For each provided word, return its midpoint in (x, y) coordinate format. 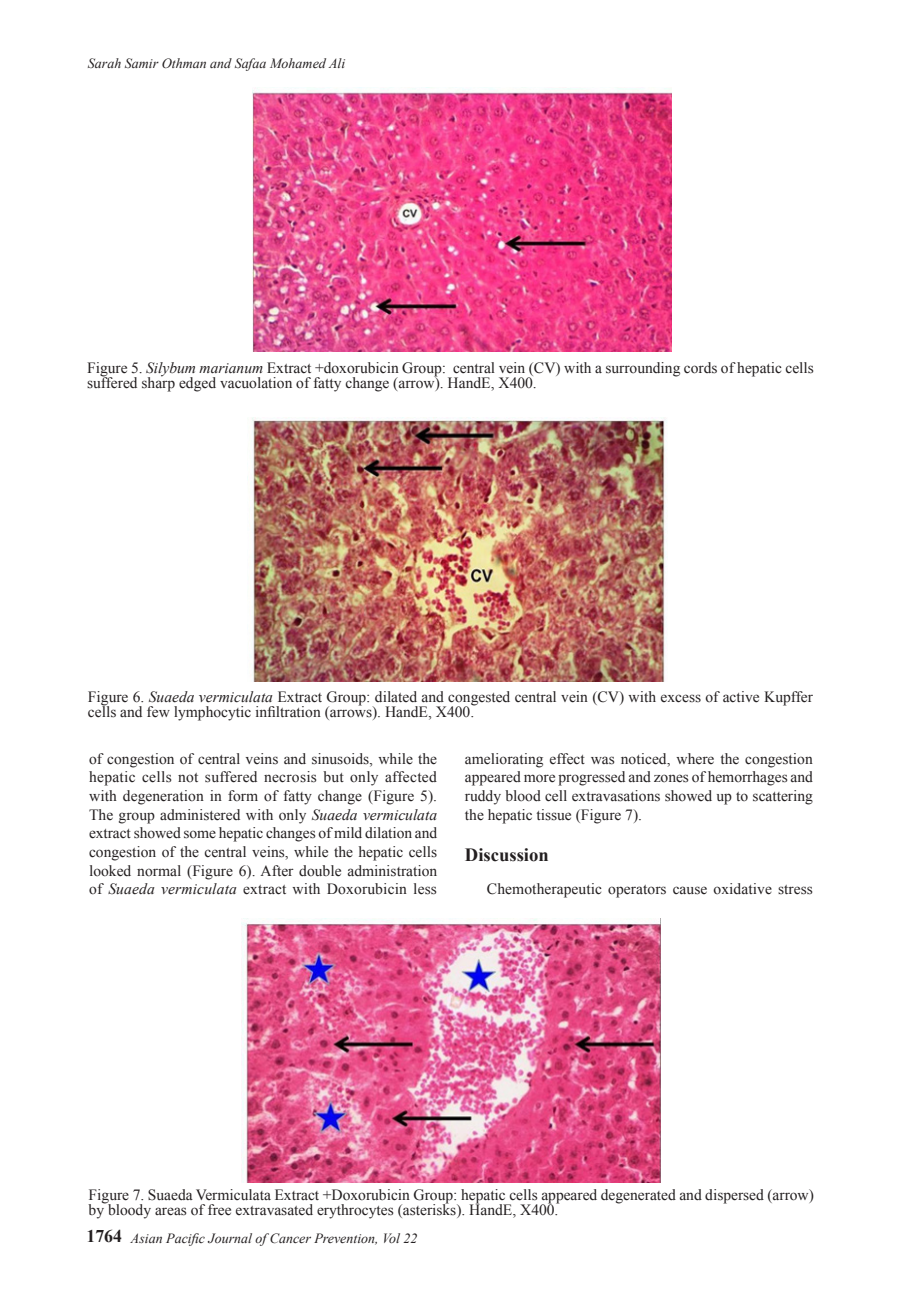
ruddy (483, 797)
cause (690, 890)
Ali (336, 63)
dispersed (734, 1196)
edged (197, 384)
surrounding (643, 369)
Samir (142, 63)
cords (700, 368)
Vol (392, 1238)
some (200, 834)
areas (171, 1211)
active (741, 697)
